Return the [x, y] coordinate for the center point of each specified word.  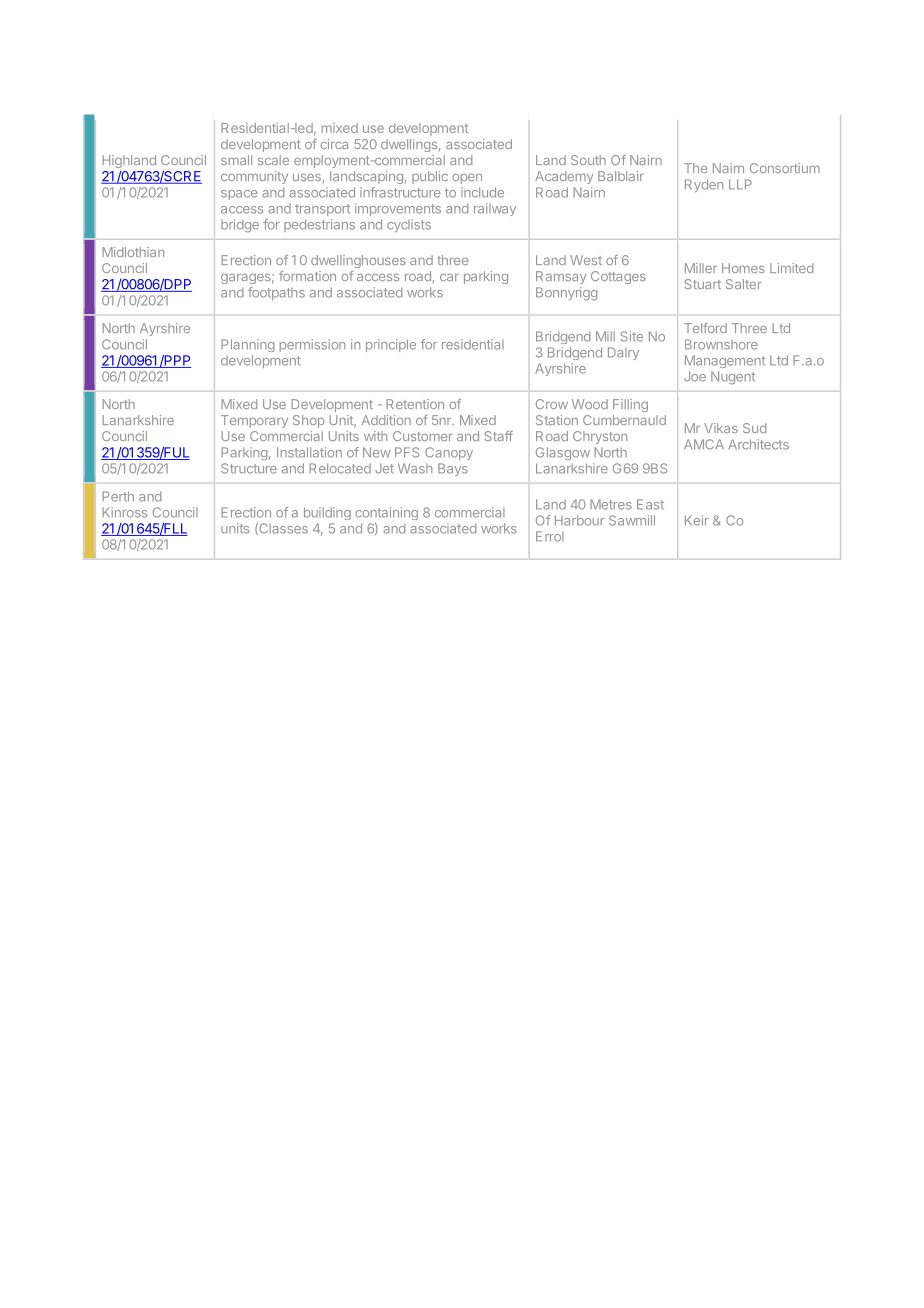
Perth [118, 496]
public [430, 177]
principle [391, 345]
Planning [248, 345]
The [695, 168]
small [236, 160]
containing [386, 513]
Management [725, 361]
